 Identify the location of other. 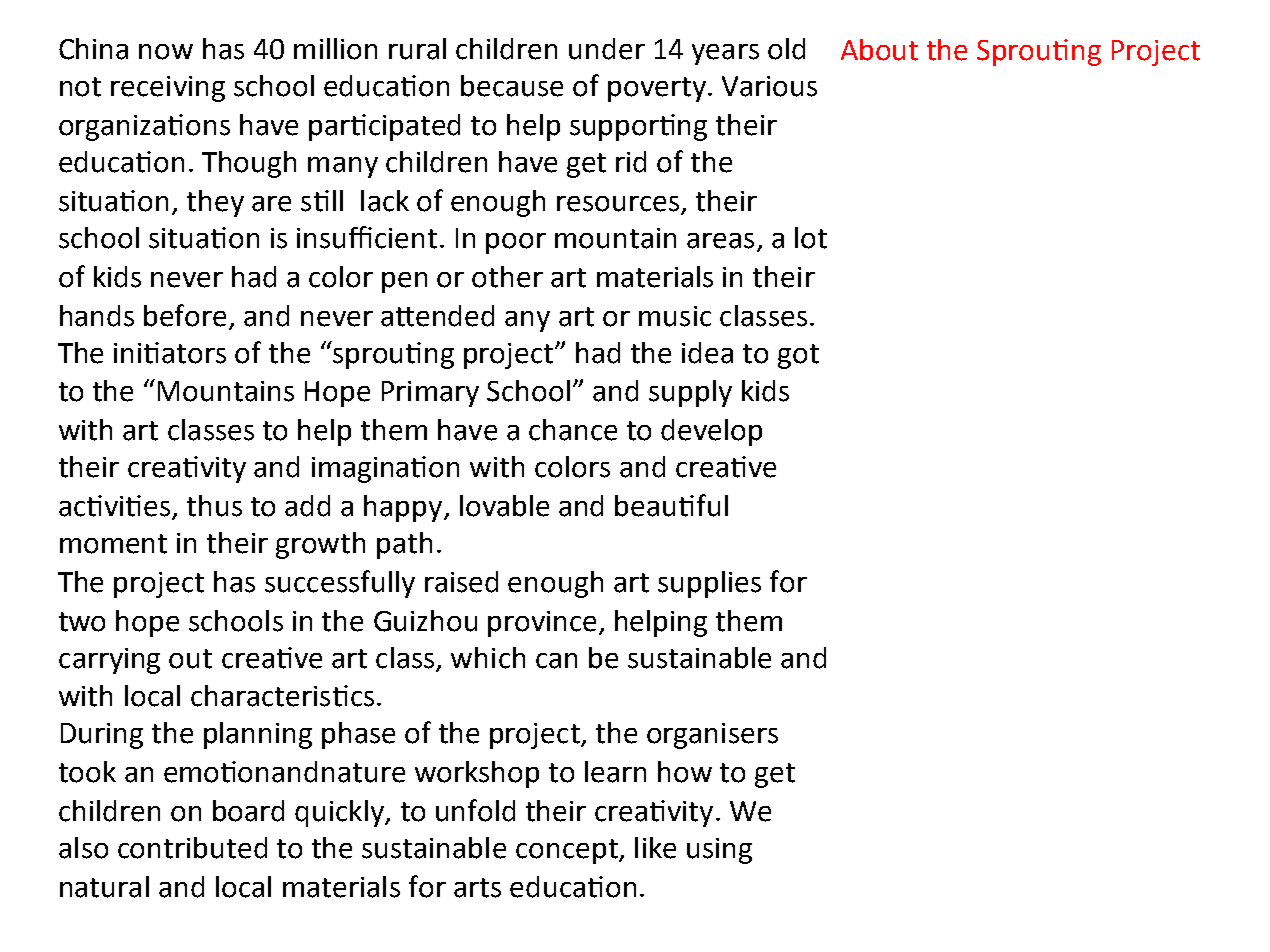
(507, 277).
